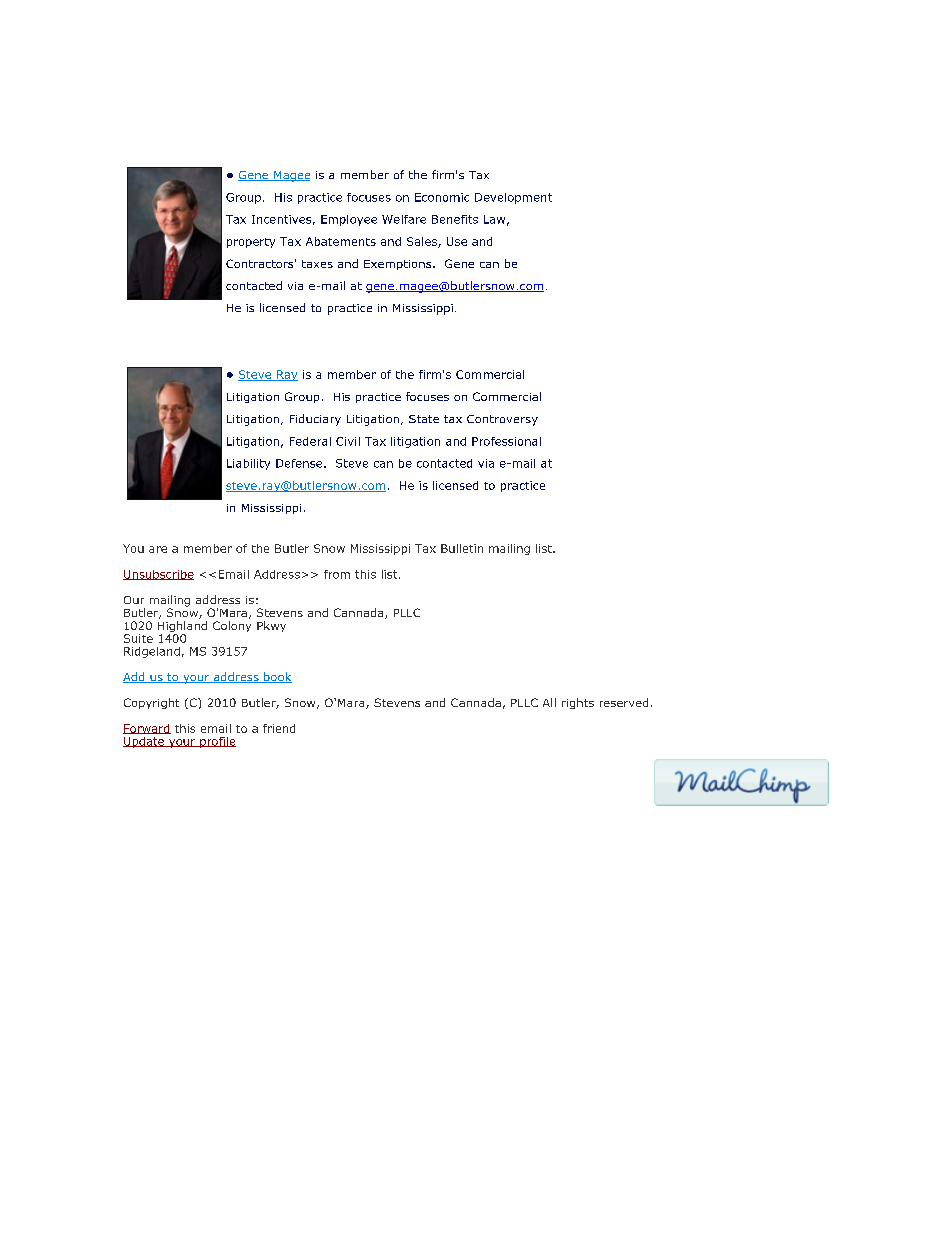  I want to click on property, so click(251, 243).
